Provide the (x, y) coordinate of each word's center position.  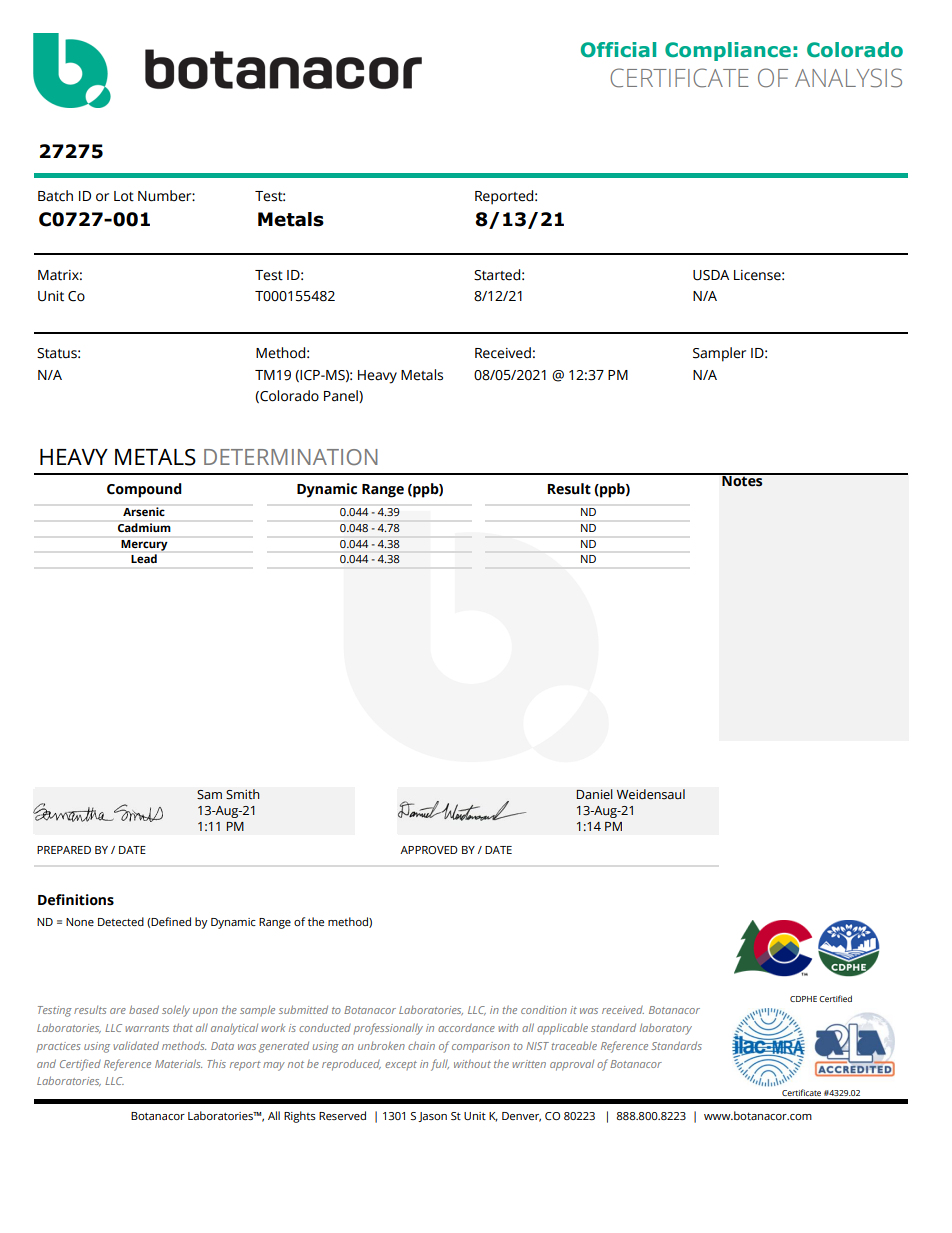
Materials (178, 1063)
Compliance (728, 51)
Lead (144, 558)
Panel (342, 396)
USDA (711, 275)
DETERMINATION (291, 457)
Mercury (144, 545)
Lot (124, 196)
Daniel (594, 794)
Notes (742, 480)
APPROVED (429, 850)
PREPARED (64, 850)
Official (618, 50)
